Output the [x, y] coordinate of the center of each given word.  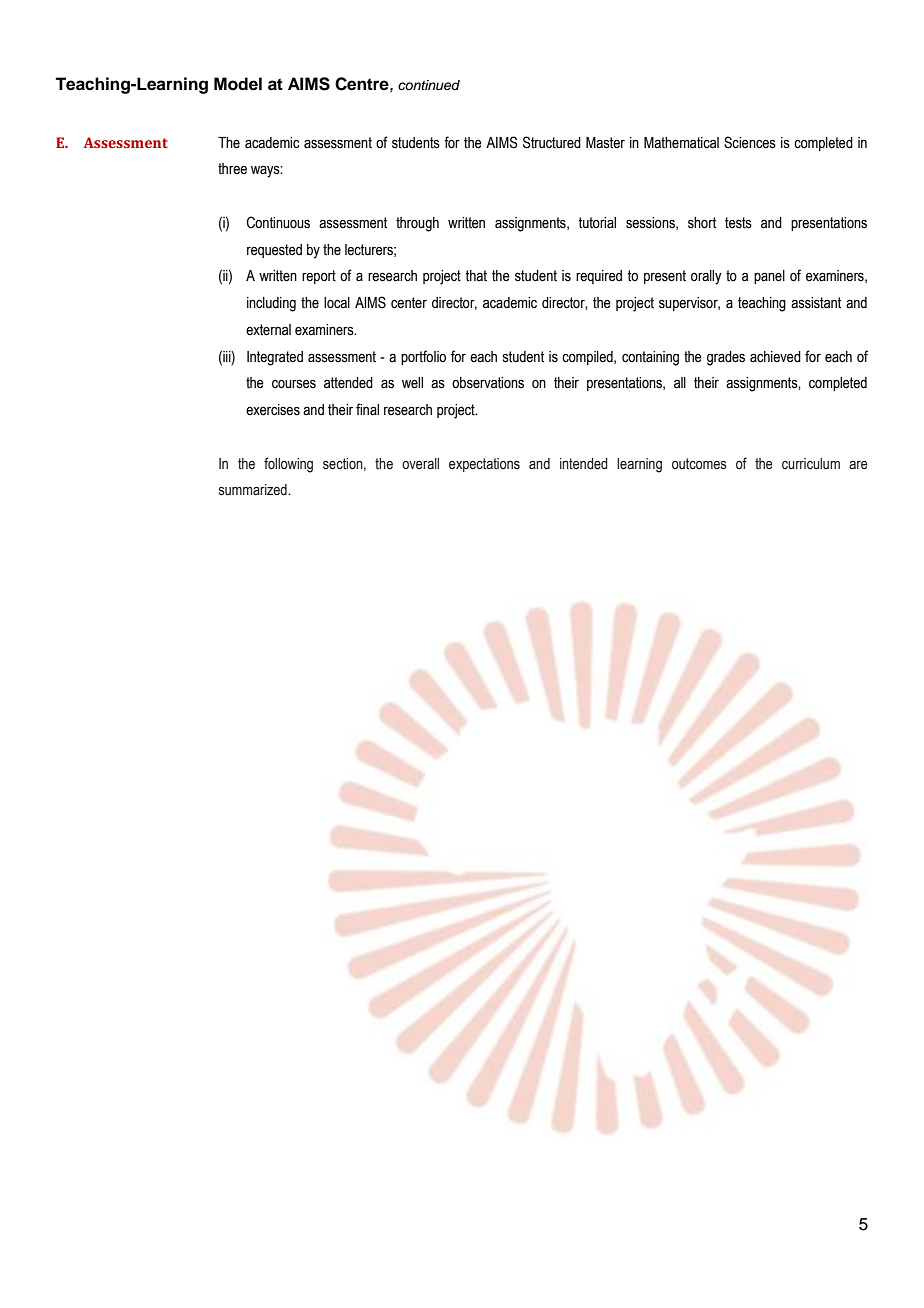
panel [769, 277]
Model [238, 84]
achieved [775, 357]
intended [584, 464]
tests [738, 223]
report [319, 277]
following [288, 465]
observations [488, 383]
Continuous [278, 222]
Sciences [750, 142]
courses [294, 384]
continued [429, 85]
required [599, 277]
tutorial [597, 223]
